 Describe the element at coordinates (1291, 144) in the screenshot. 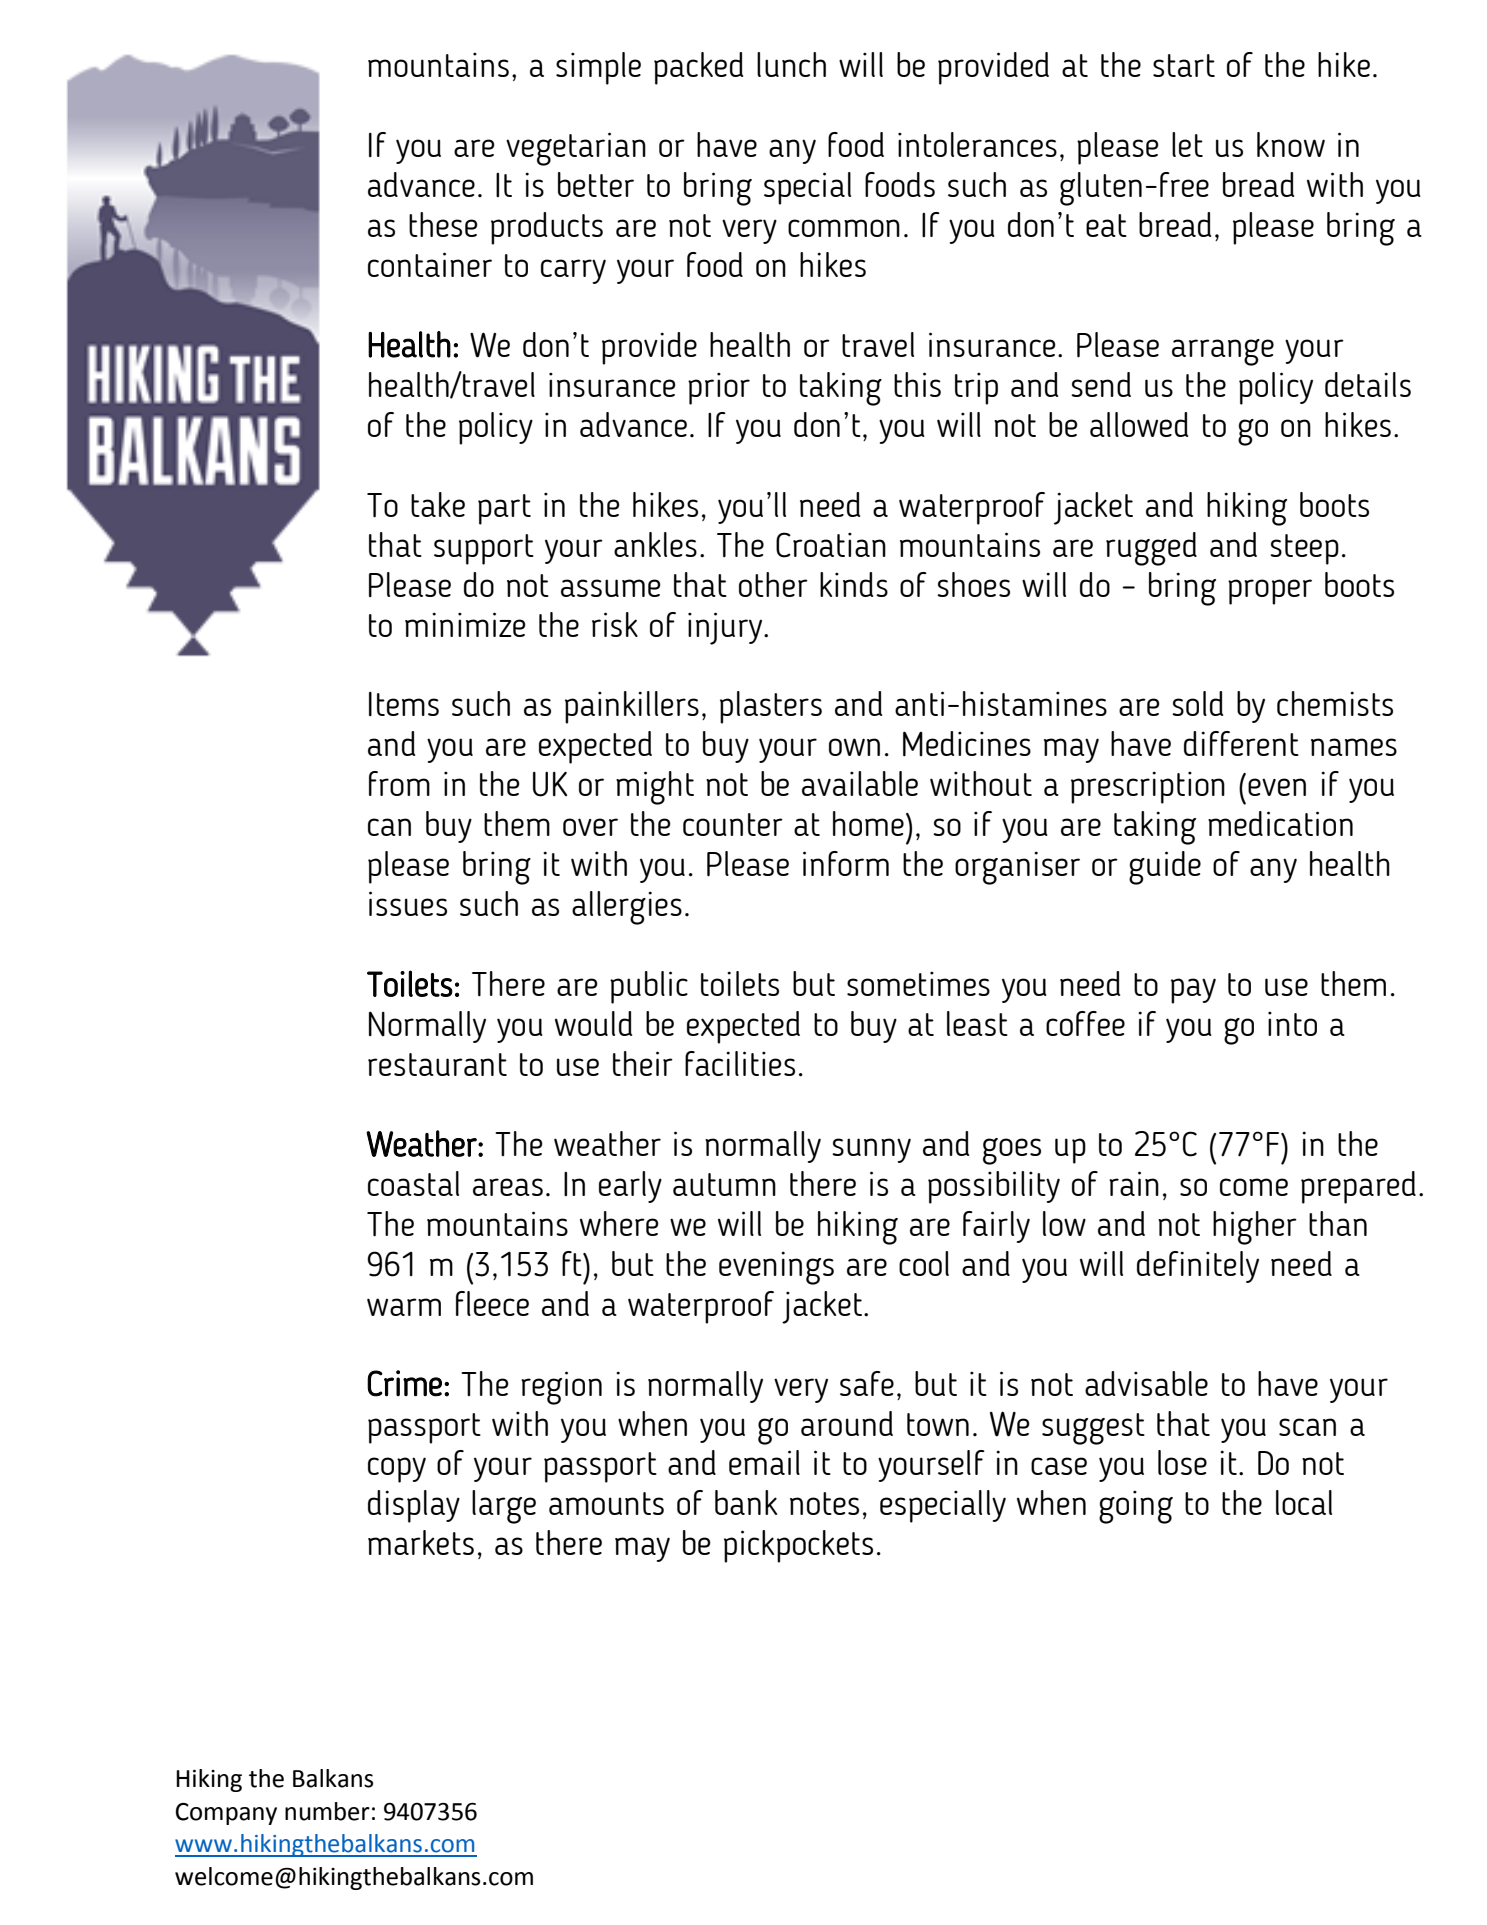

I see `know` at that location.
